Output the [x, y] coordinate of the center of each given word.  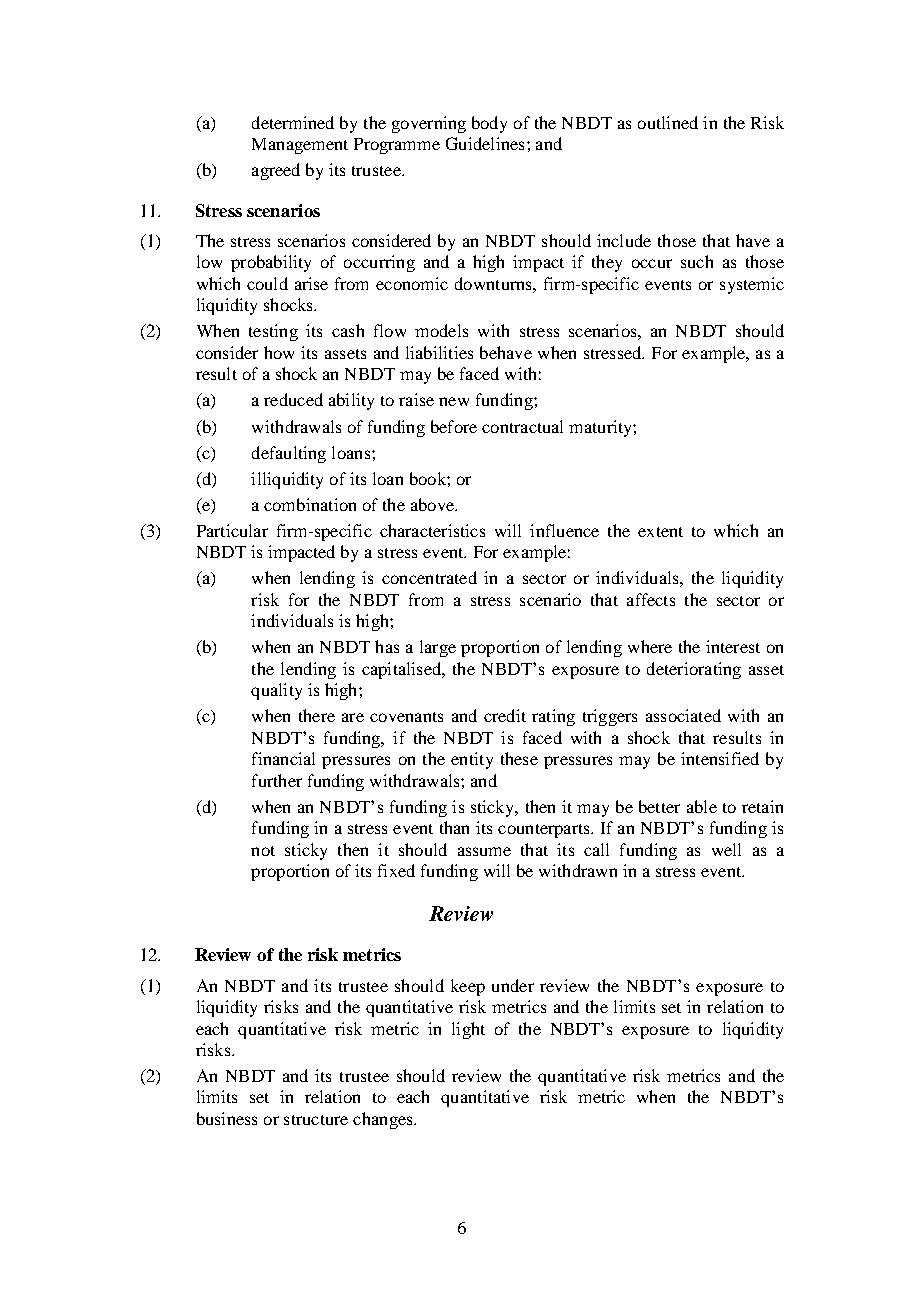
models [441, 330]
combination [310, 504]
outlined [668, 122]
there [317, 715]
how [279, 352]
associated [683, 715]
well [726, 849]
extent [660, 532]
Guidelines [485, 143]
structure [316, 1120]
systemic [752, 285]
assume [484, 851]
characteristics [432, 530]
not [263, 851]
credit [505, 715]
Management [300, 146]
